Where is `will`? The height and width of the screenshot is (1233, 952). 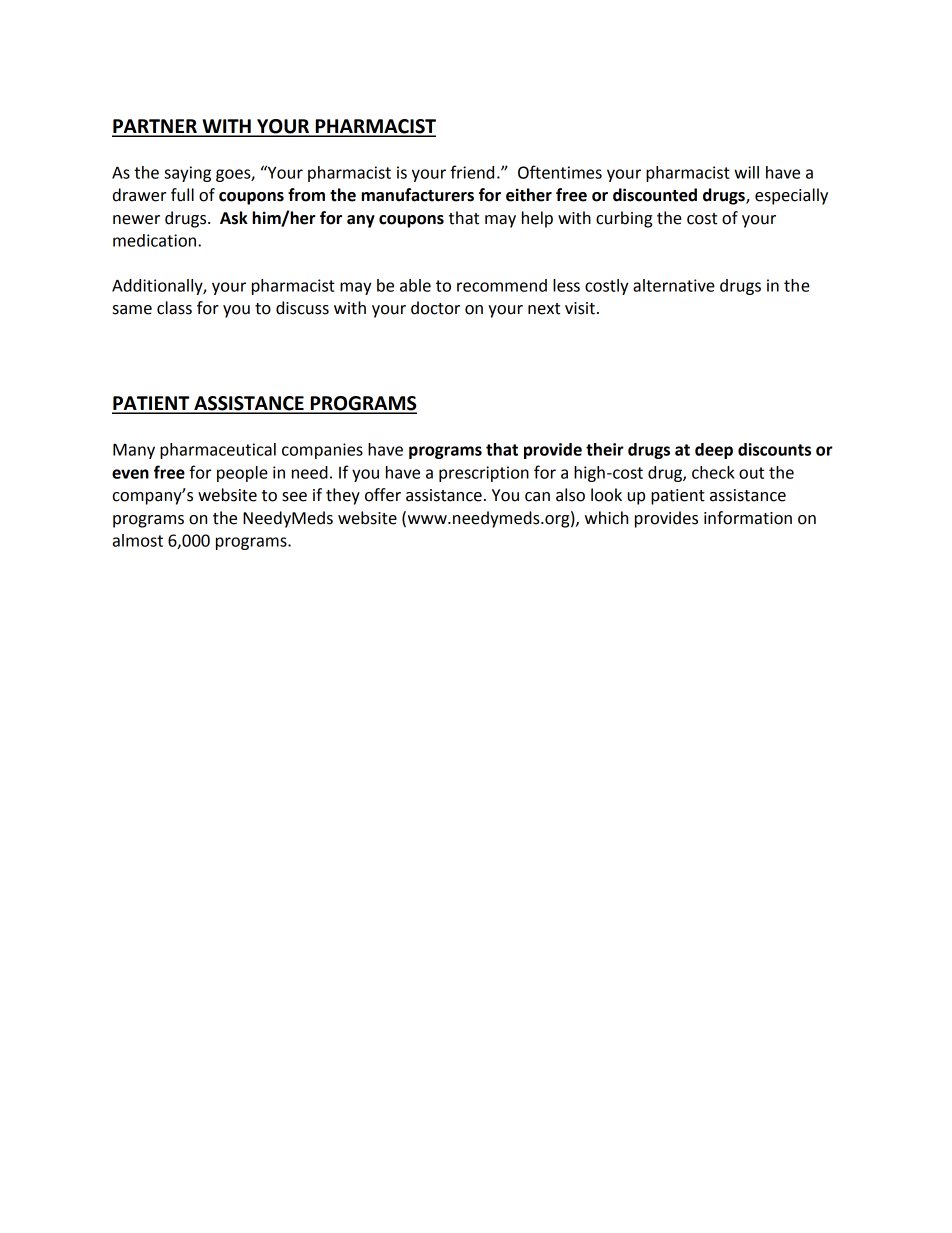 will is located at coordinates (746, 172).
